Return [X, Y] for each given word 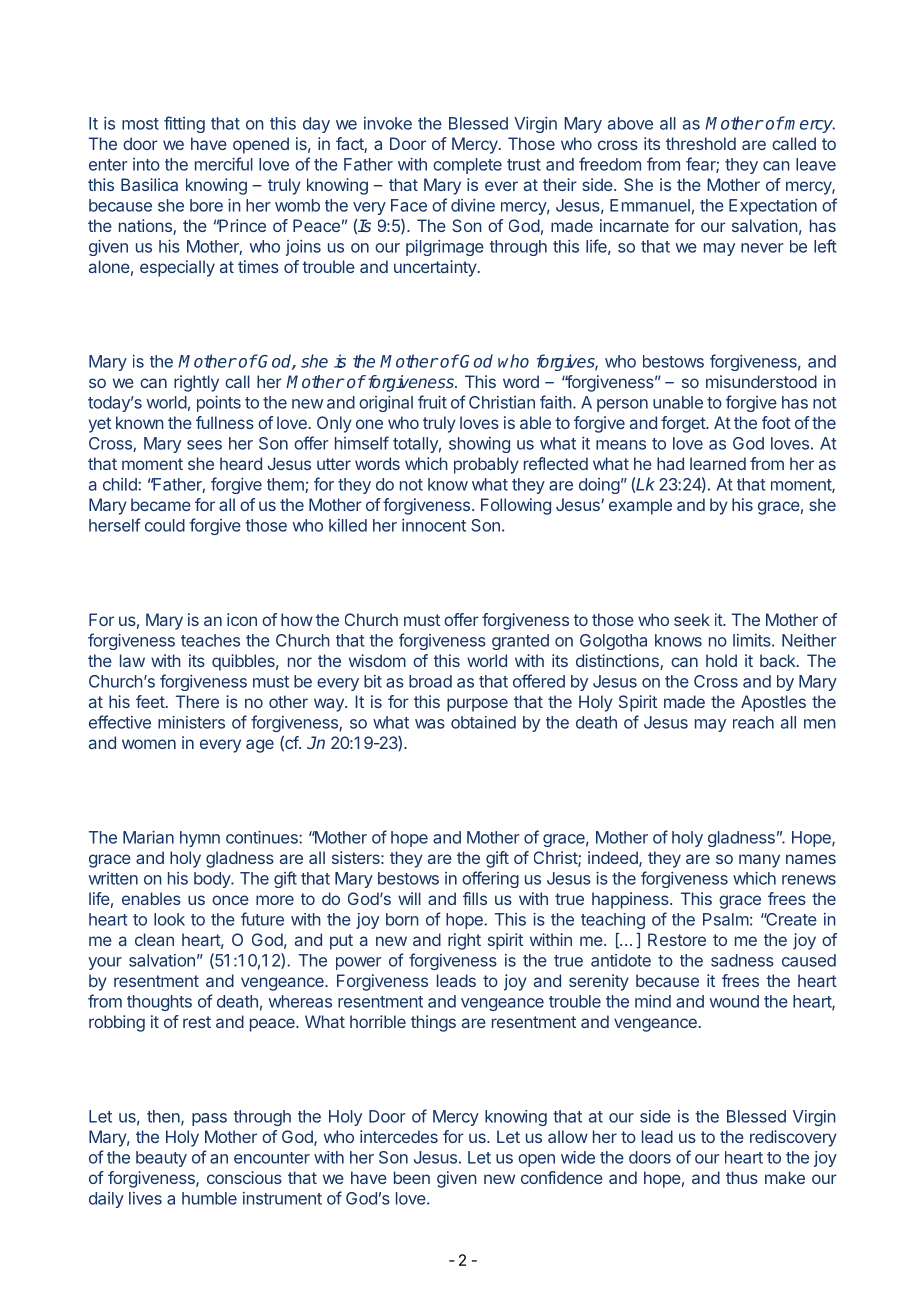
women [149, 744]
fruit [432, 402]
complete [467, 166]
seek [692, 619]
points [219, 404]
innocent [434, 525]
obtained [483, 722]
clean [154, 939]
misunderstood [761, 381]
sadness [742, 960]
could [165, 525]
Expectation [773, 207]
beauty [161, 1159]
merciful [224, 164]
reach [753, 722]
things [433, 1023]
